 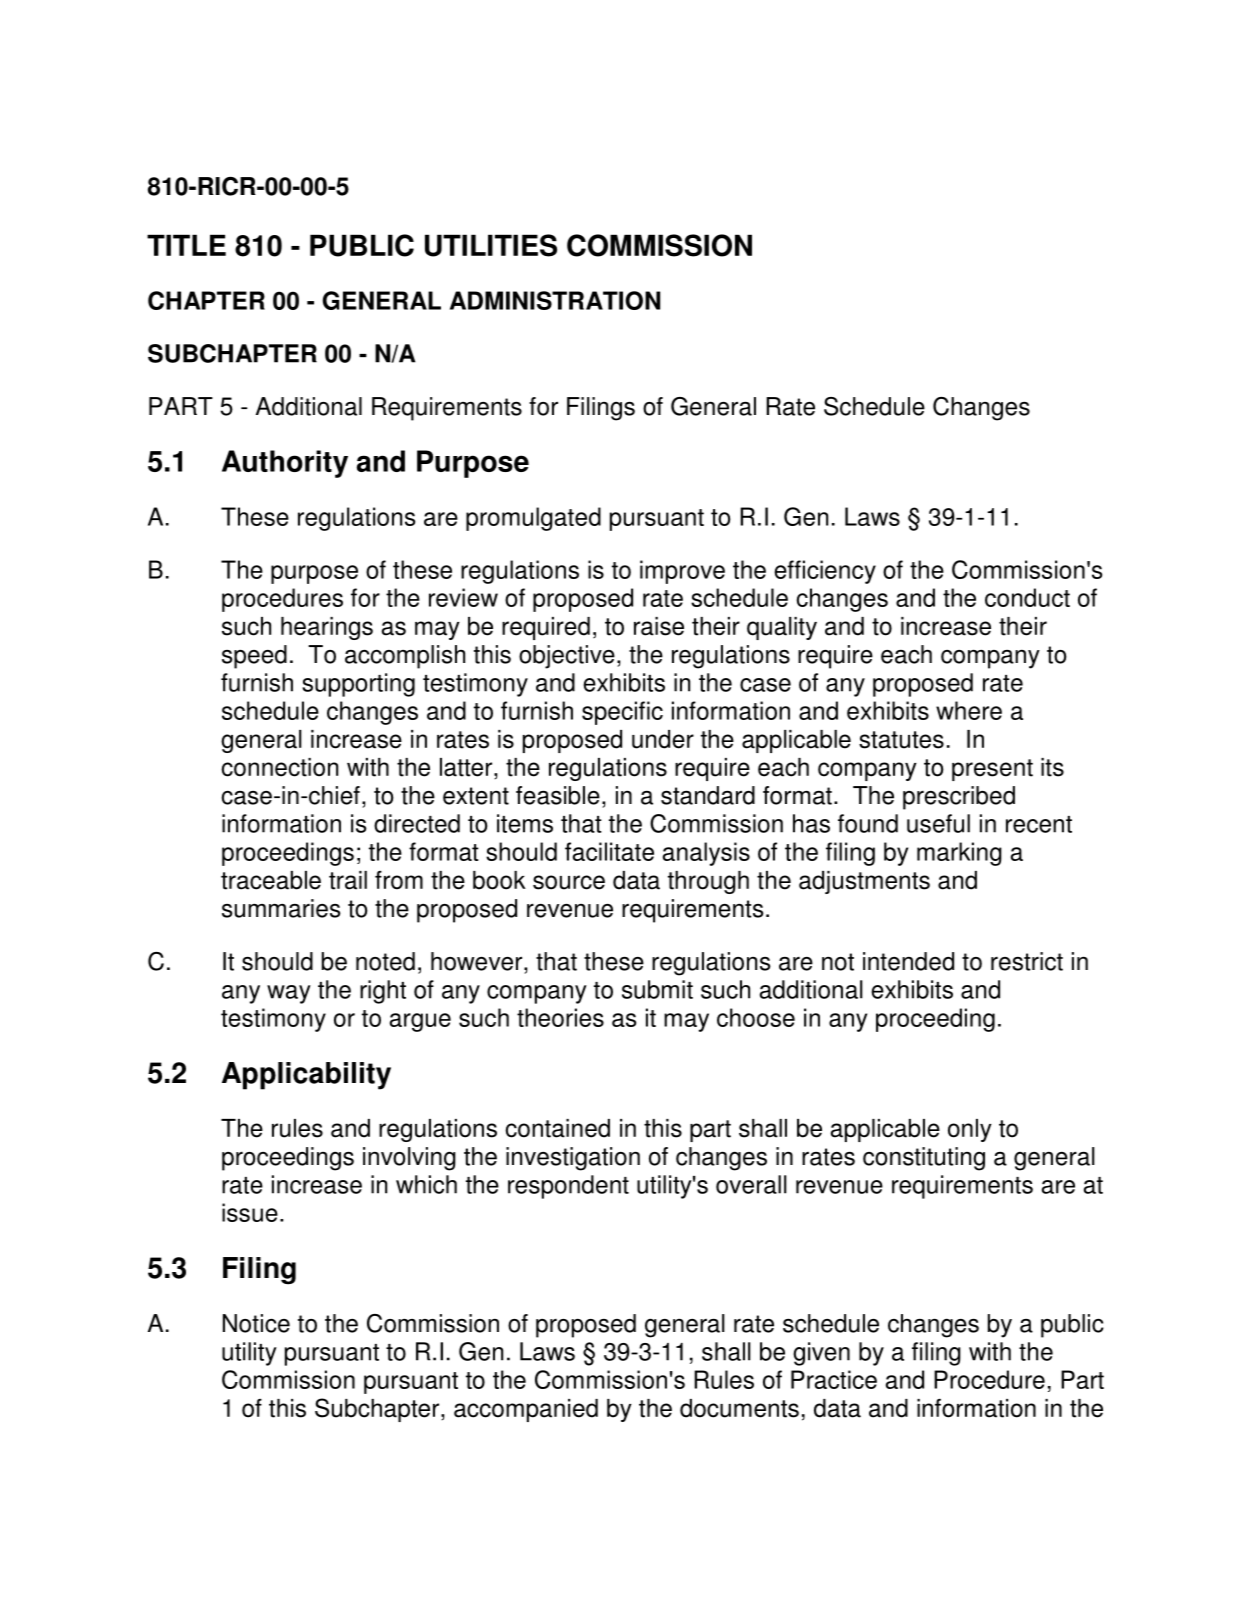 I want to click on intended, so click(x=908, y=961).
